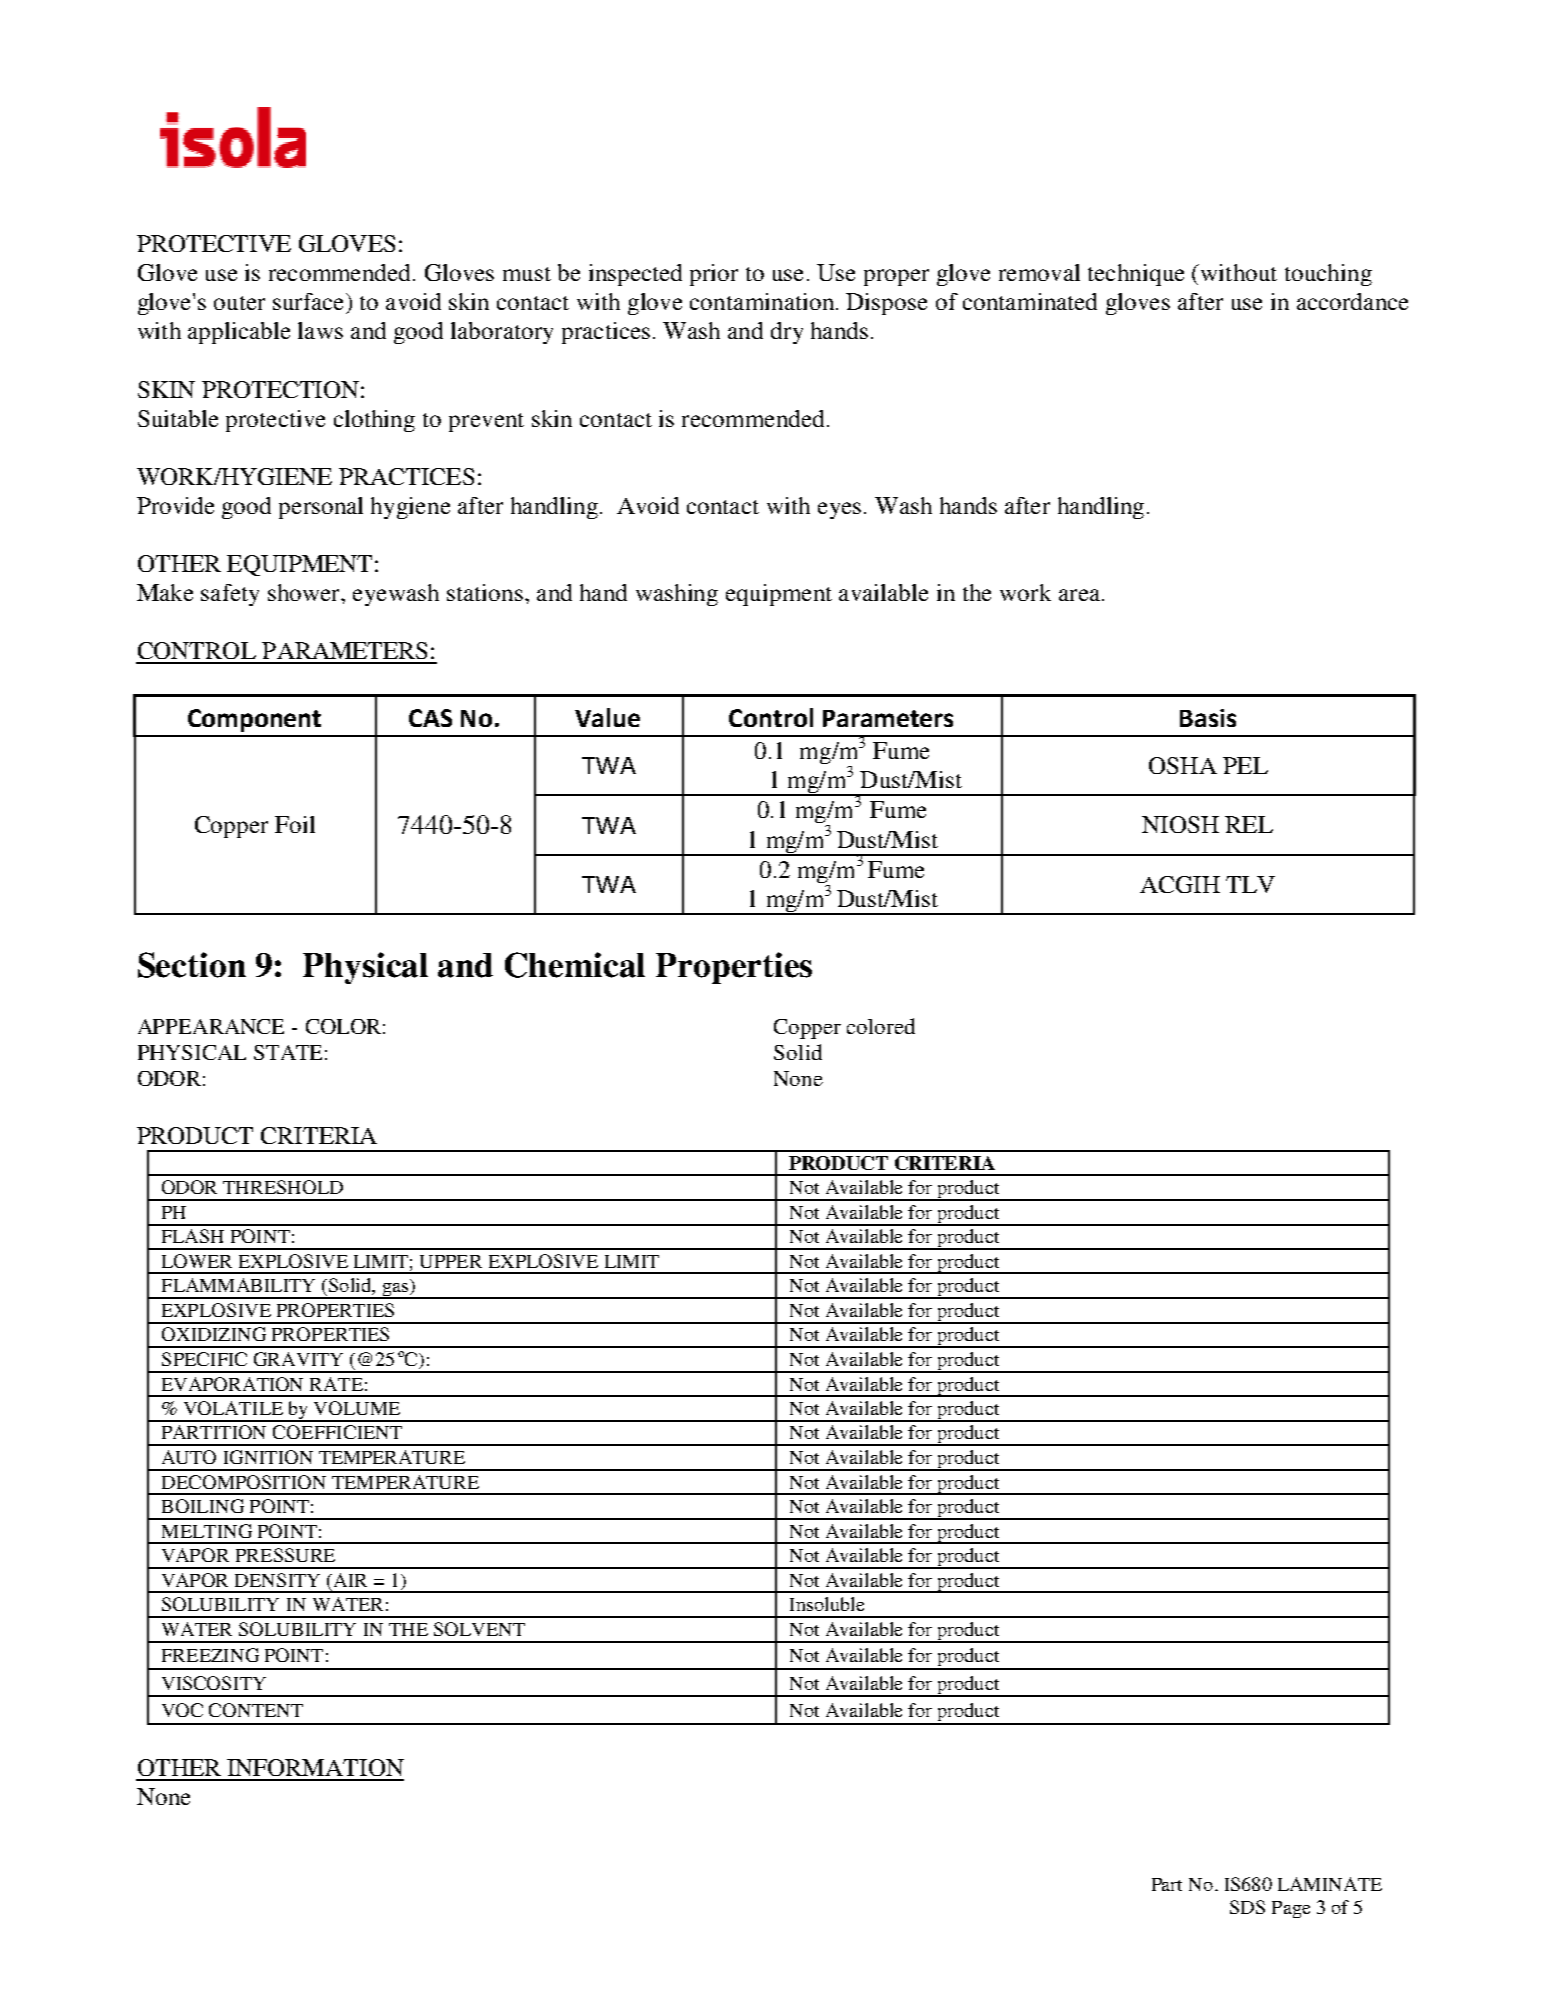 This screenshot has height=2003, width=1548. Describe the element at coordinates (320, 330) in the screenshot. I see `laws` at that location.
